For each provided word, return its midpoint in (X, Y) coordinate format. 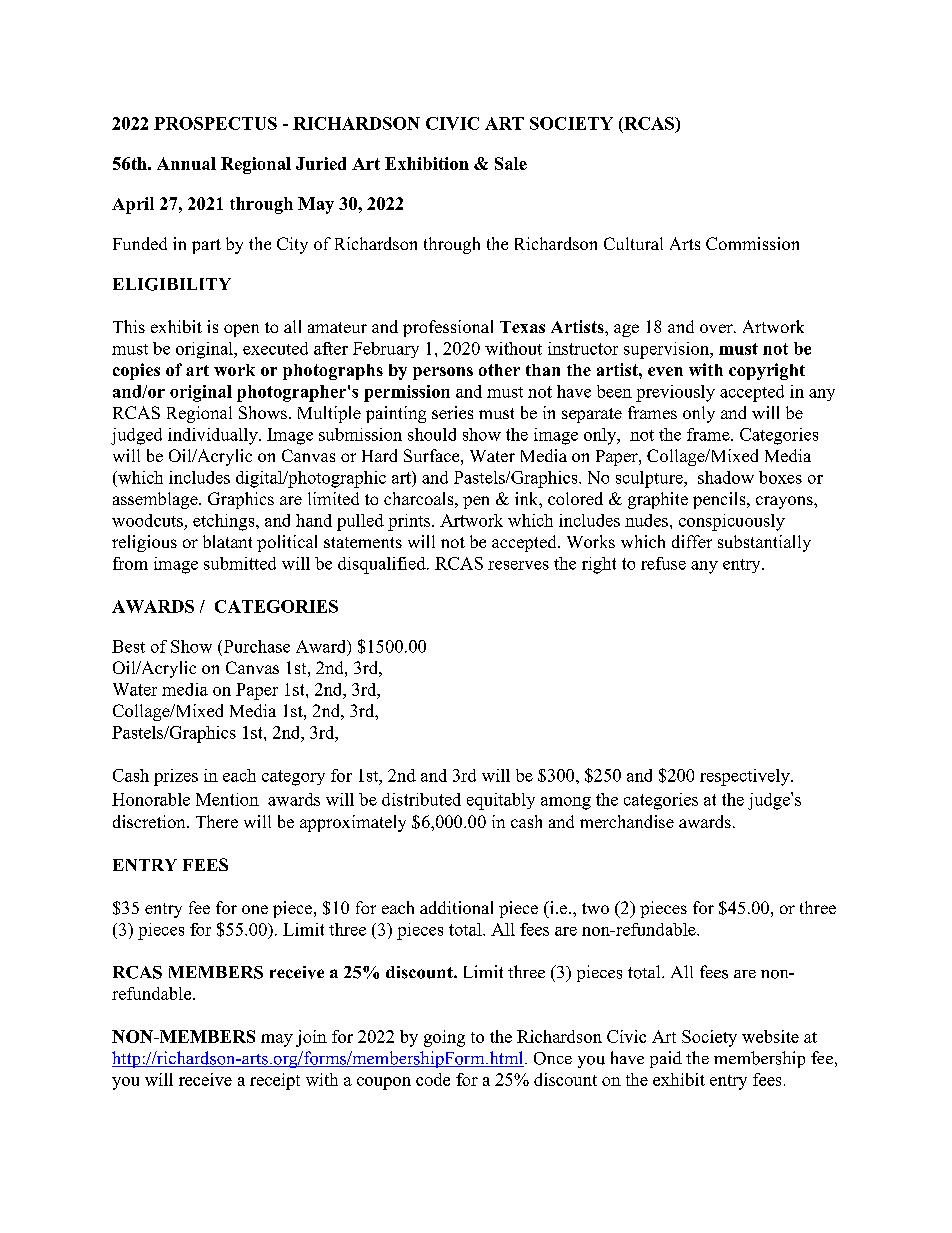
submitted (240, 563)
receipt (275, 1081)
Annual (186, 163)
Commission (752, 243)
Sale (511, 163)
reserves (518, 565)
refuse (663, 563)
